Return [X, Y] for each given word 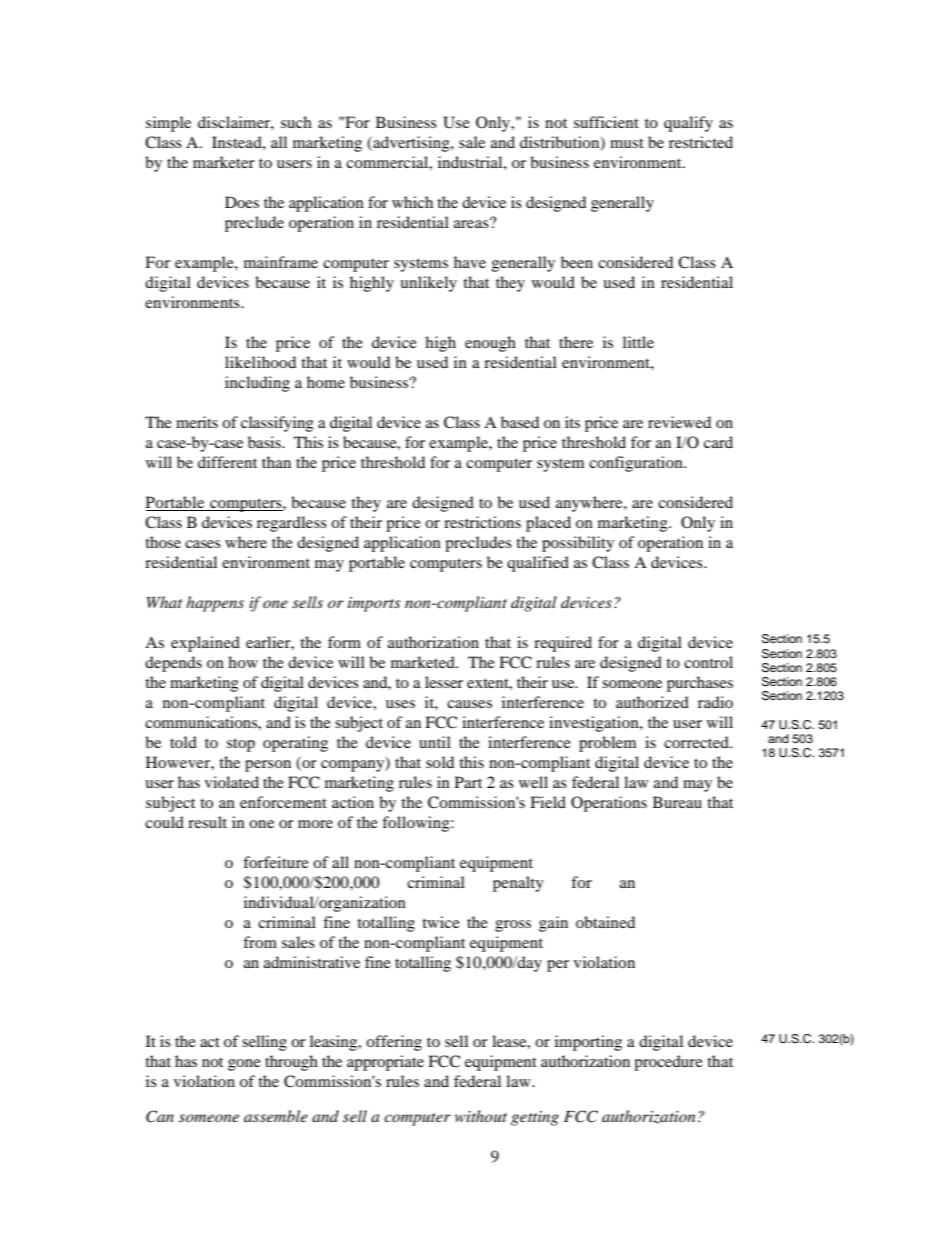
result [207, 822]
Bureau [677, 802]
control [708, 662]
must [627, 143]
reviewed [679, 422]
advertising [411, 144]
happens [215, 604]
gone [244, 1065]
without [481, 1116]
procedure [668, 1063]
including [257, 384]
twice [441, 922]
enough [490, 344]
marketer [224, 162]
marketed [424, 662]
